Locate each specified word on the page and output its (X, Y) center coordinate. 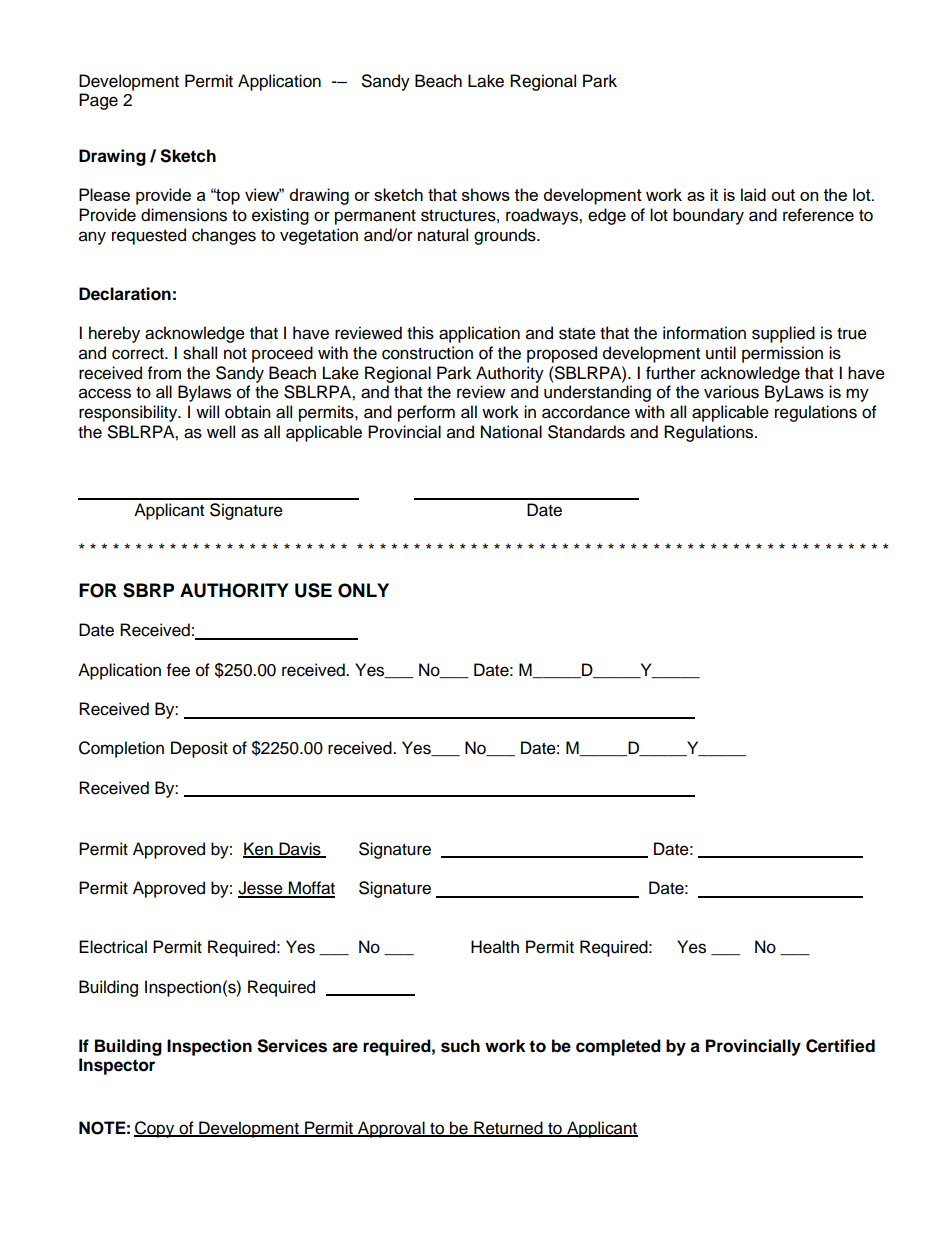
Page (98, 101)
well (221, 432)
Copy (155, 1129)
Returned (508, 1128)
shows (486, 194)
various (731, 392)
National (511, 432)
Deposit (199, 749)
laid (753, 194)
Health (495, 947)
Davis (300, 850)
